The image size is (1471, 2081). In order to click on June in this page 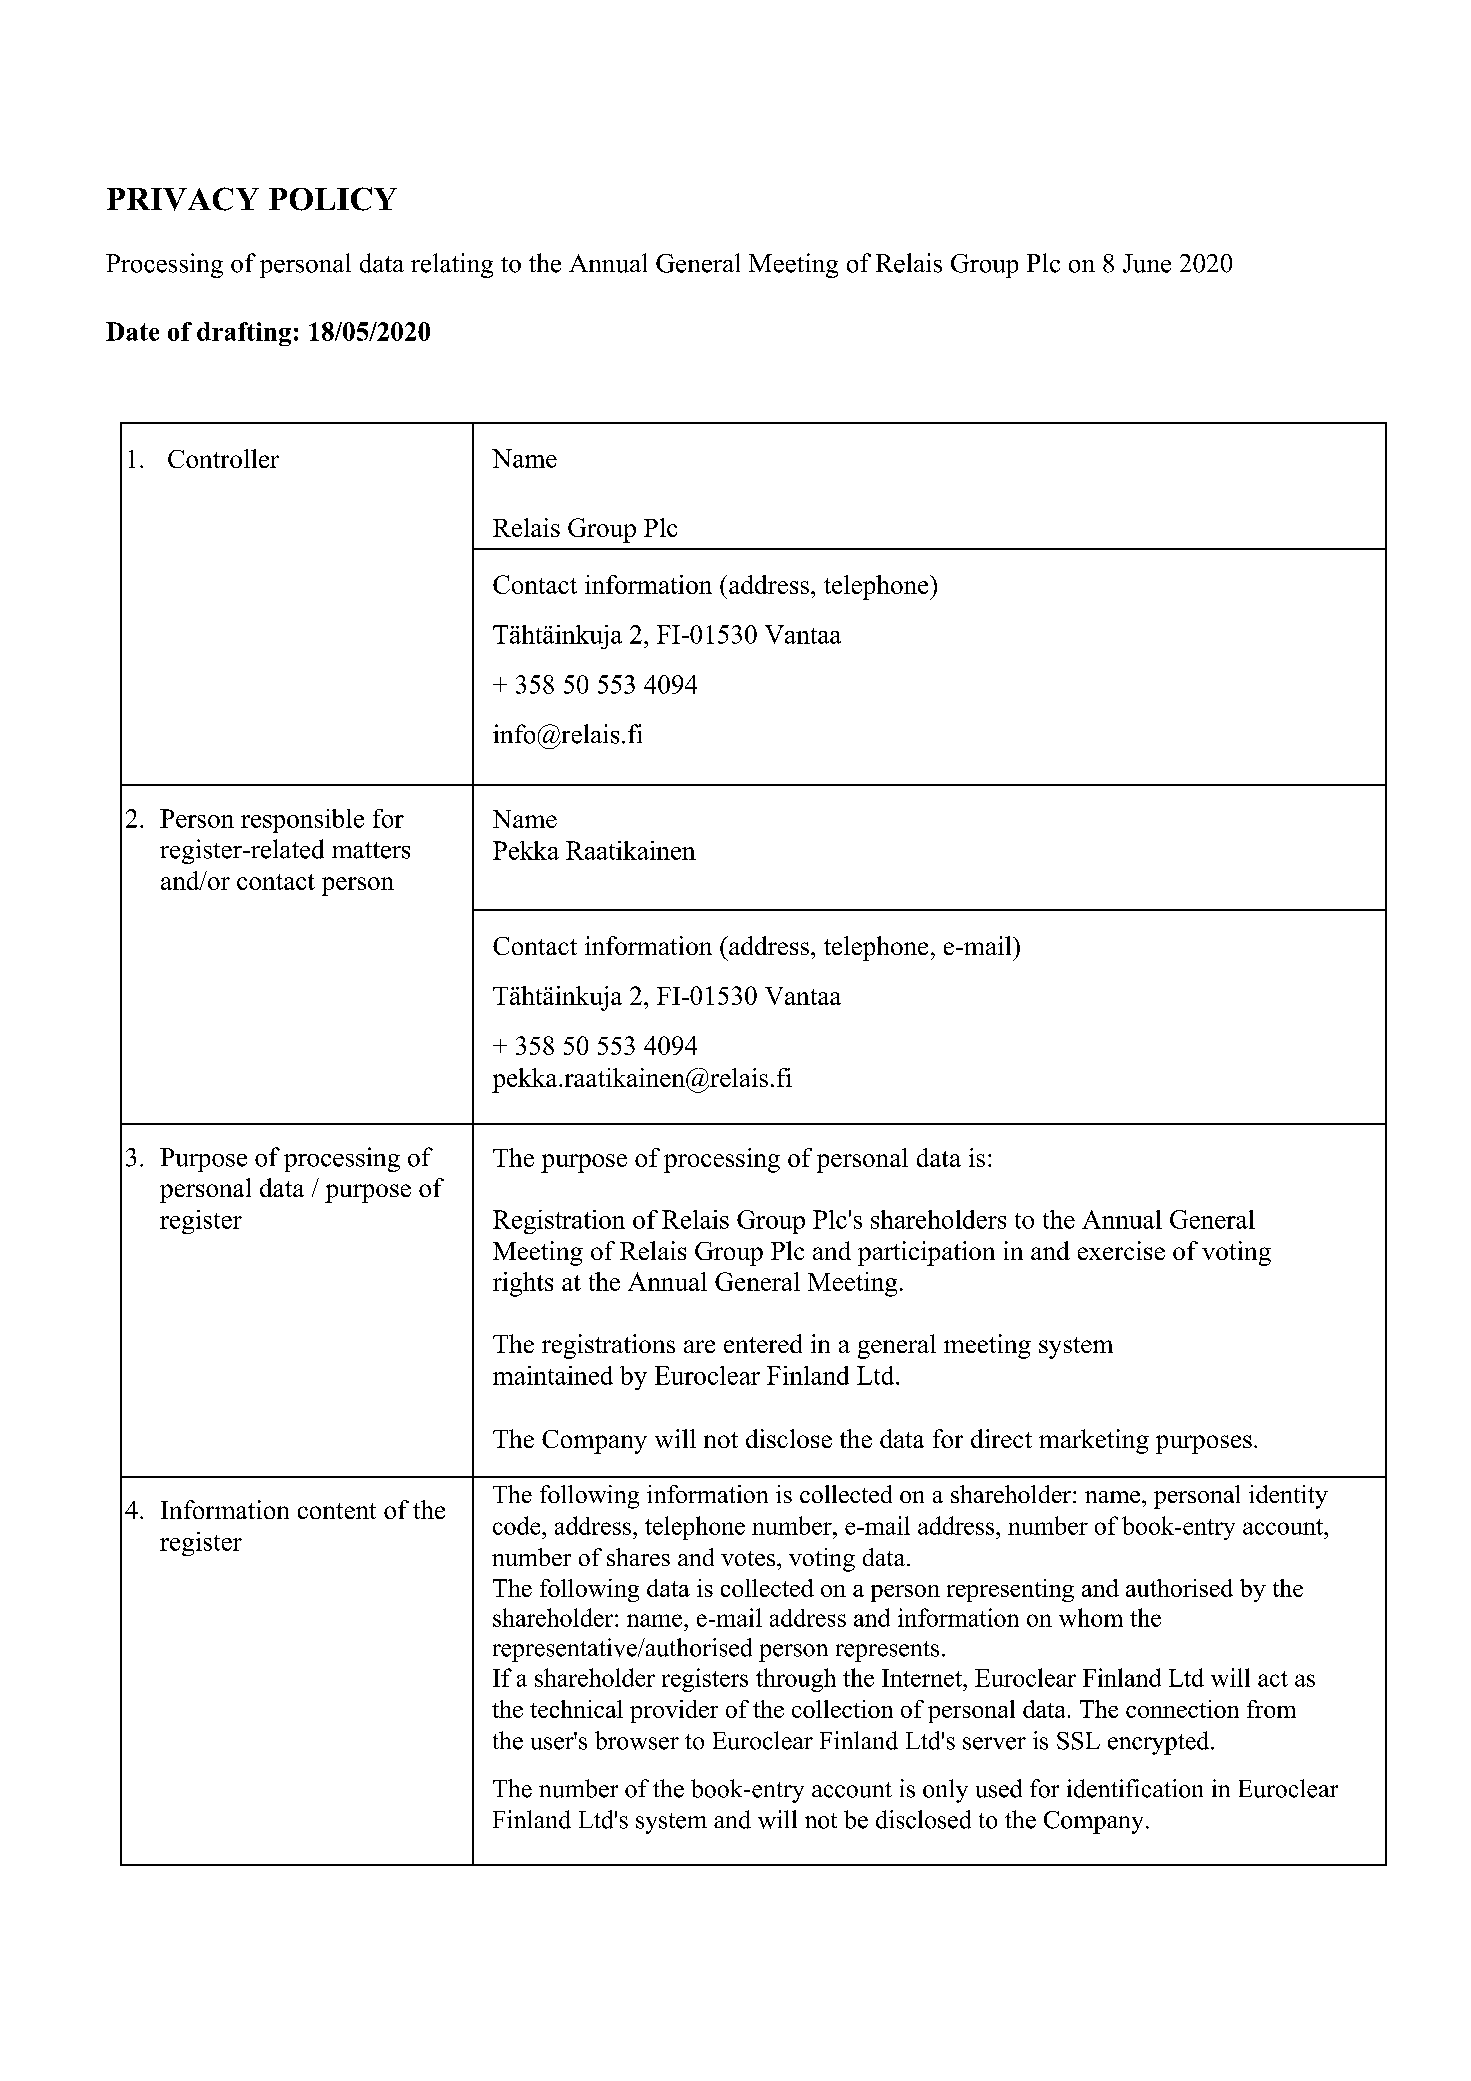, I will do `click(1147, 263)`.
